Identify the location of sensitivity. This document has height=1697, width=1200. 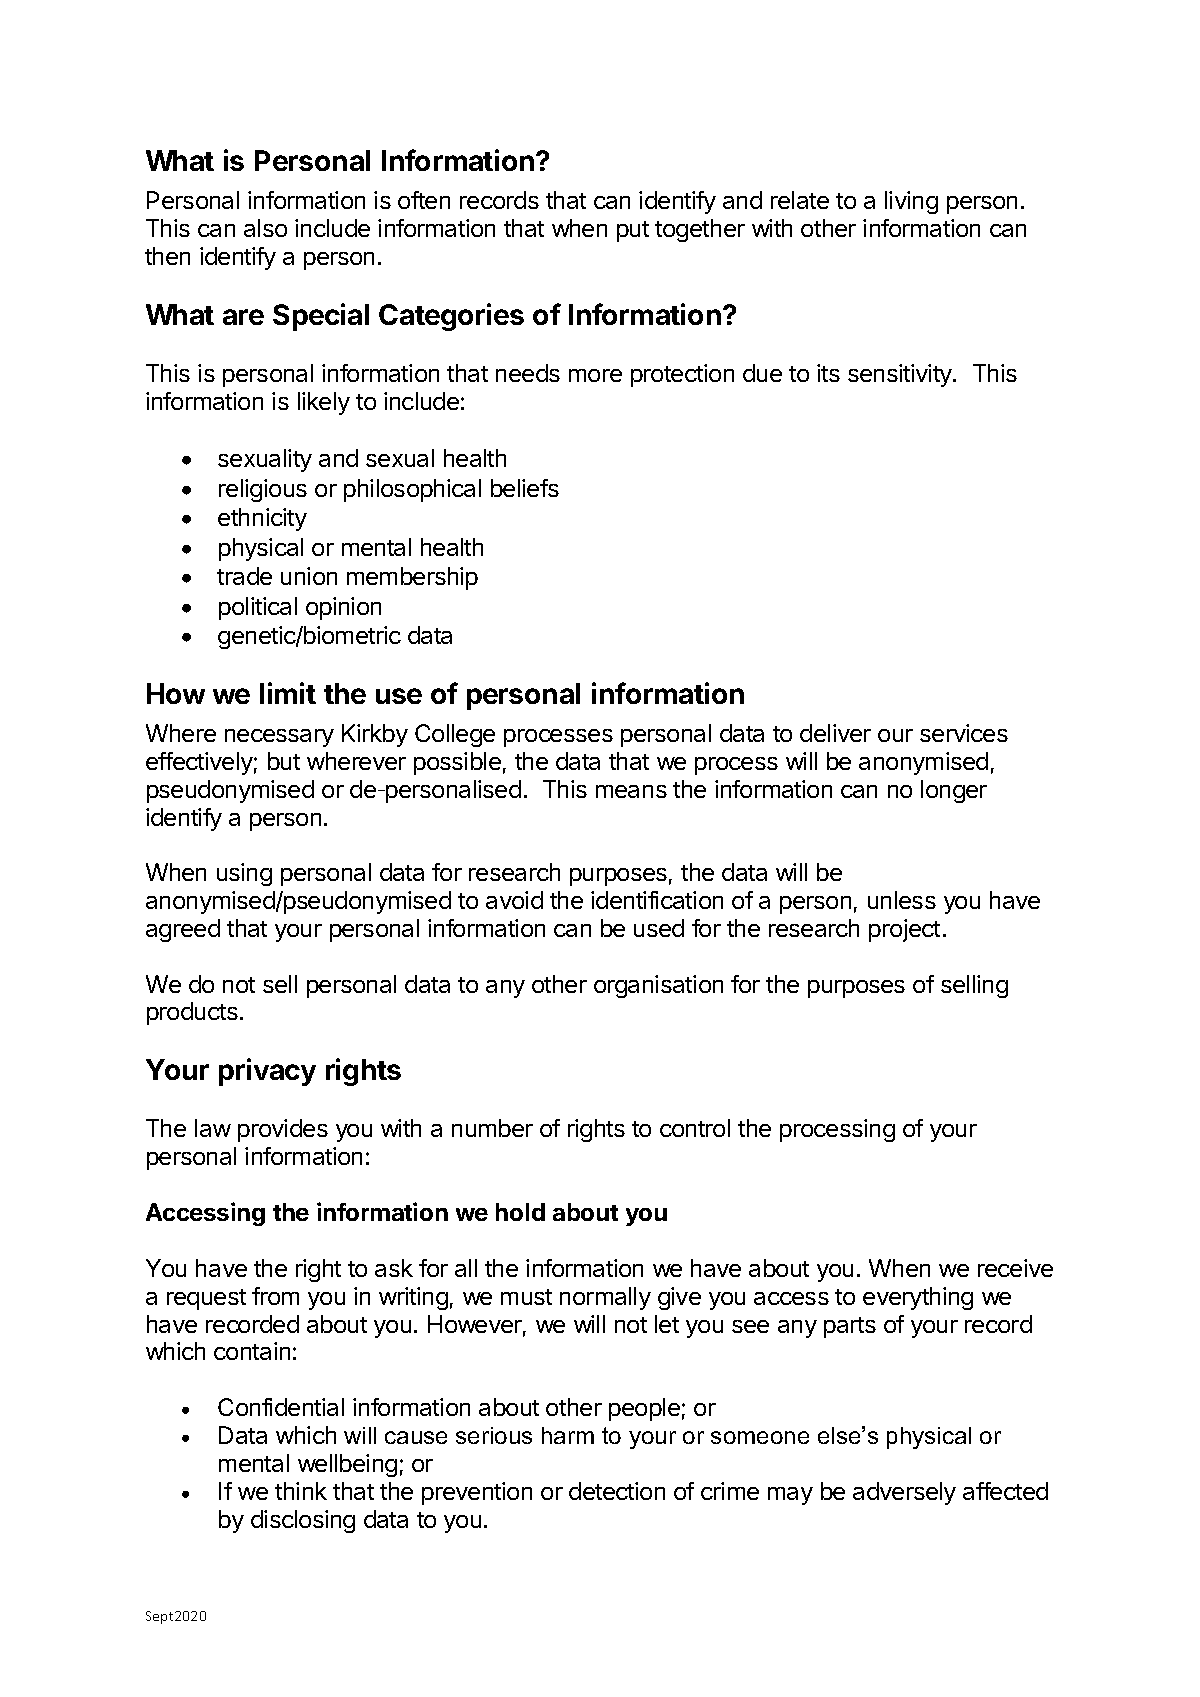
(901, 375).
